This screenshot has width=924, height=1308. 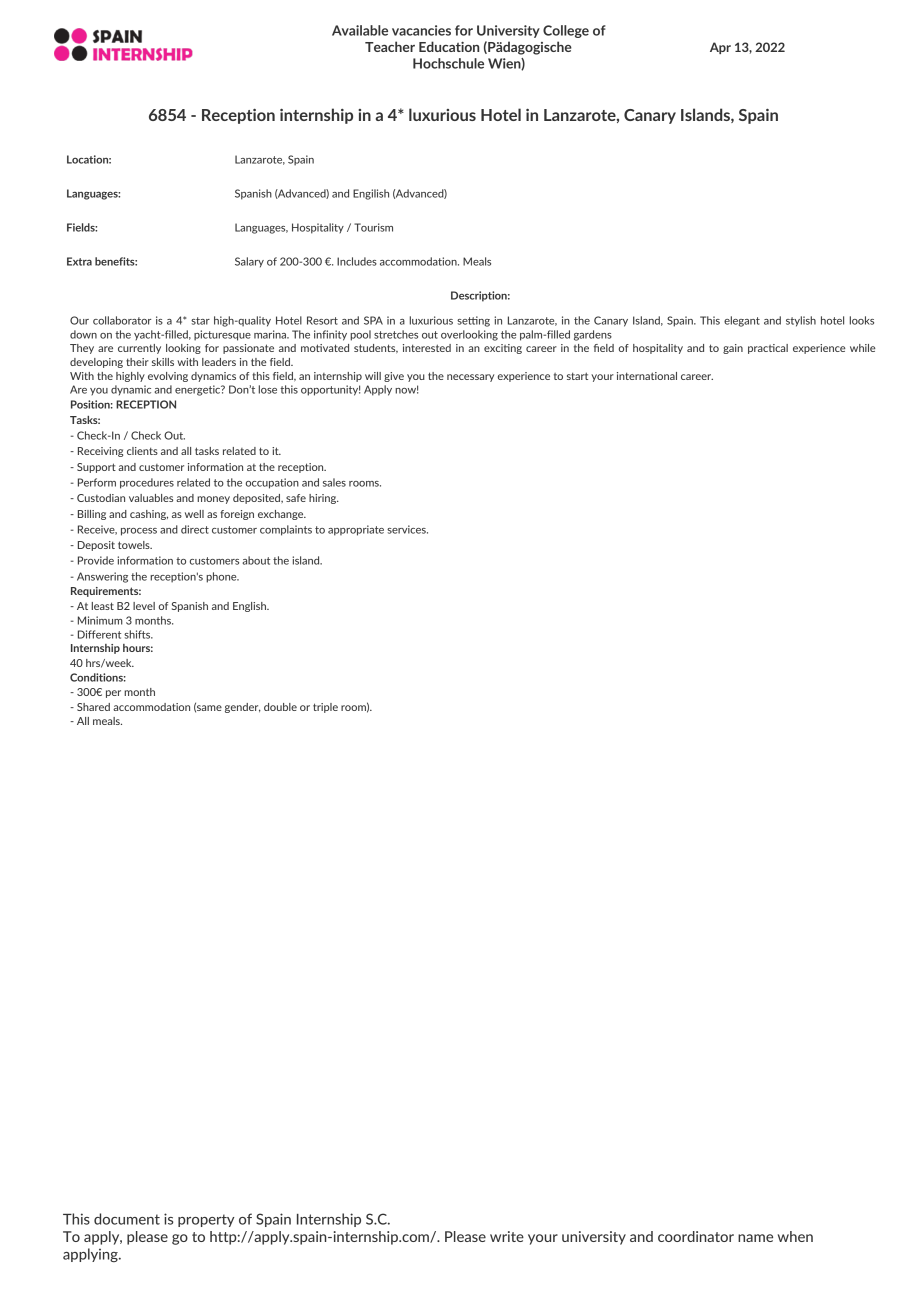 What do you see at coordinates (163, 362) in the screenshot?
I see `skills` at bounding box center [163, 362].
